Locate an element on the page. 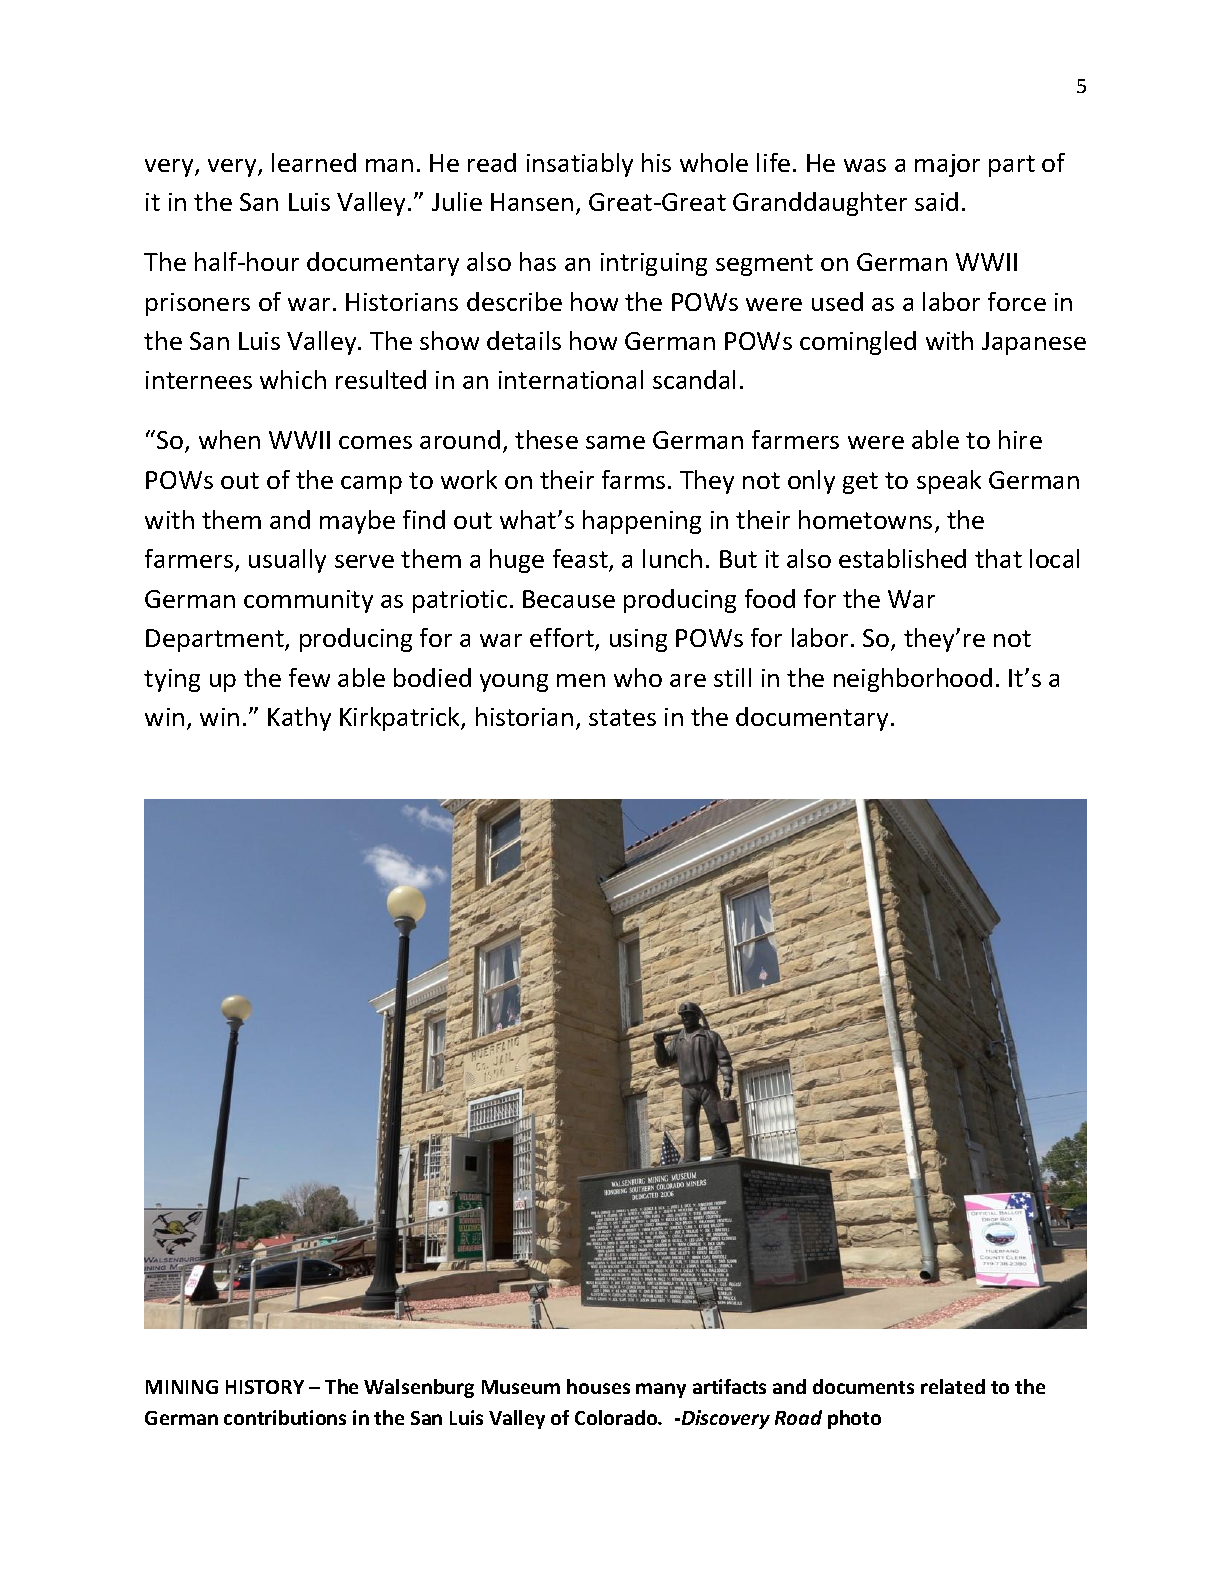 The width and height of the image is (1232, 1595). farms is located at coordinates (633, 479).
